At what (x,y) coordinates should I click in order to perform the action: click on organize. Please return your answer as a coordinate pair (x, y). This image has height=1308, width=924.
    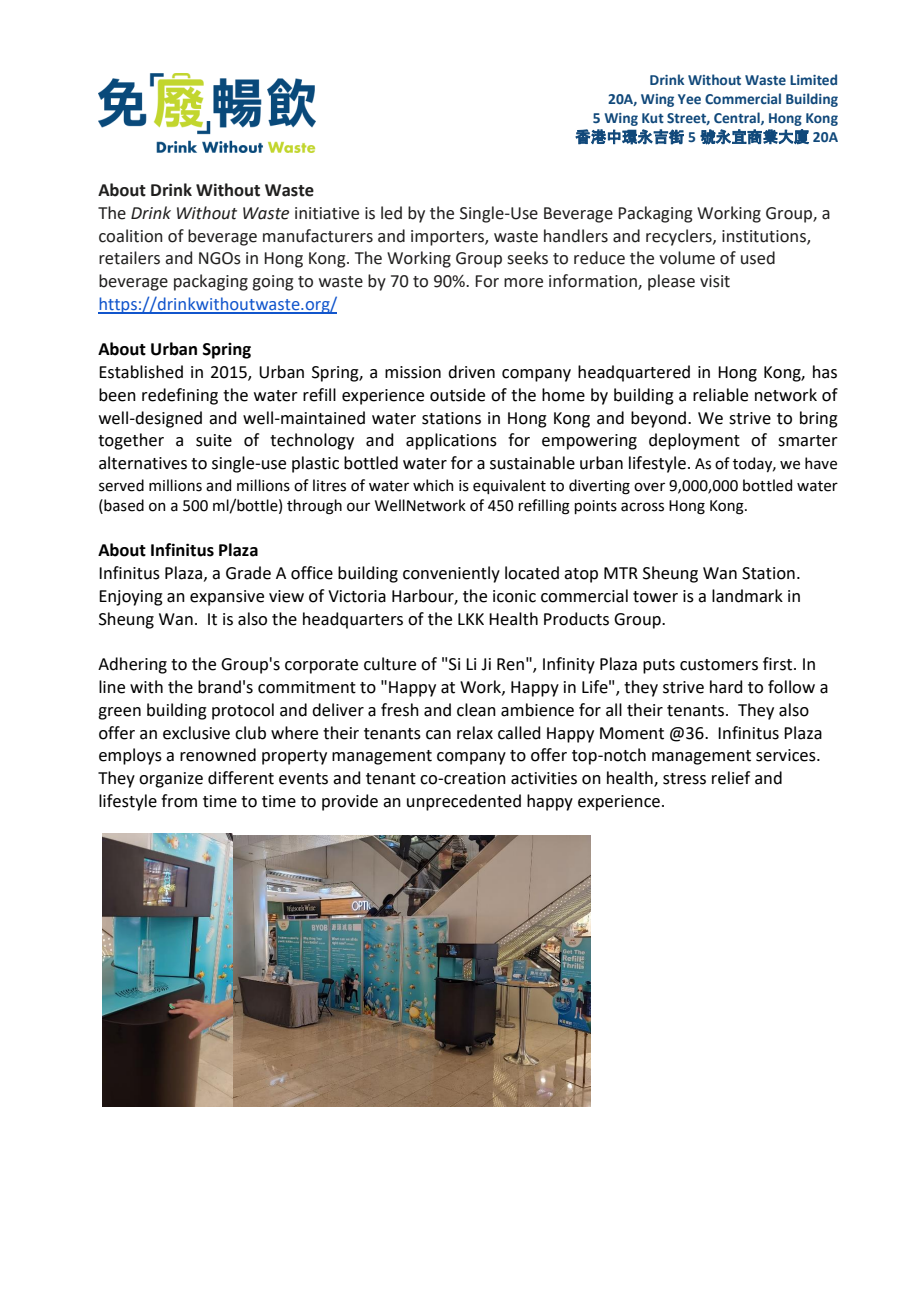
    Looking at the image, I should click on (171, 780).
